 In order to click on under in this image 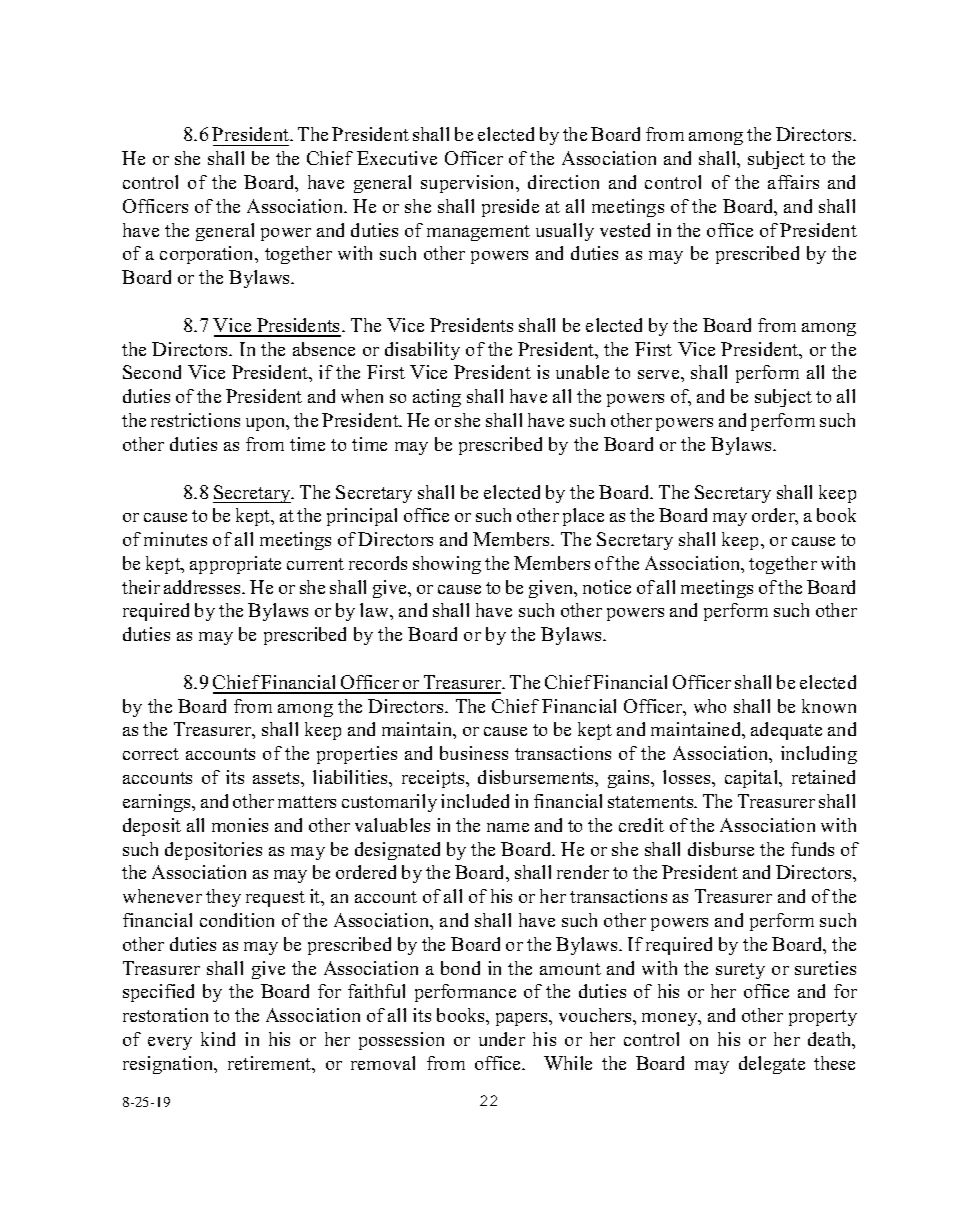, I will do `click(502, 1039)`.
